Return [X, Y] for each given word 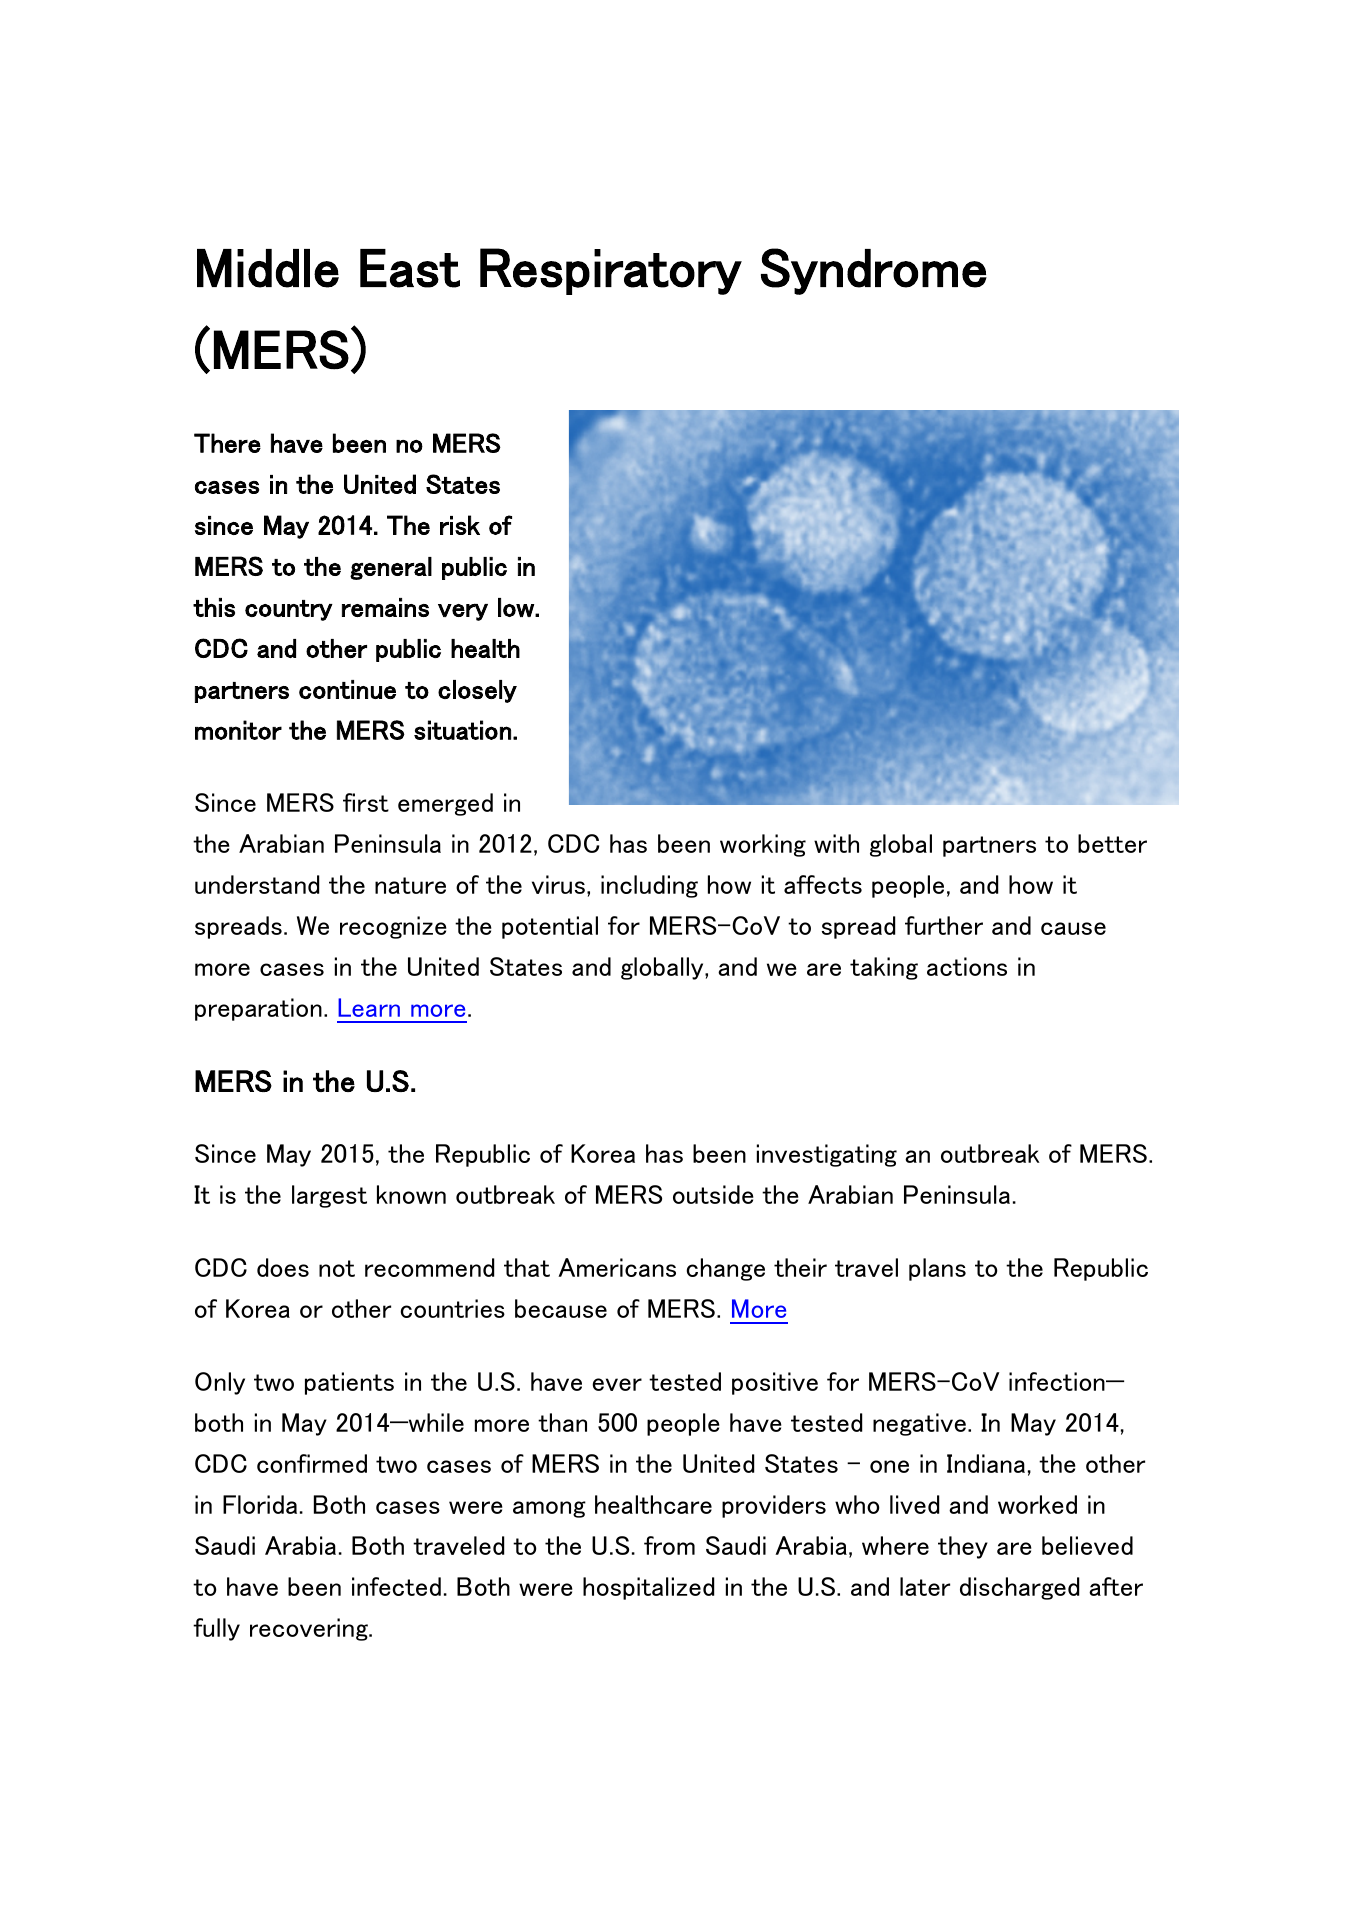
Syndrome [874, 271]
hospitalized [648, 1588]
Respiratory [611, 271]
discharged [1019, 1588]
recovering [310, 1629]
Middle [268, 268]
